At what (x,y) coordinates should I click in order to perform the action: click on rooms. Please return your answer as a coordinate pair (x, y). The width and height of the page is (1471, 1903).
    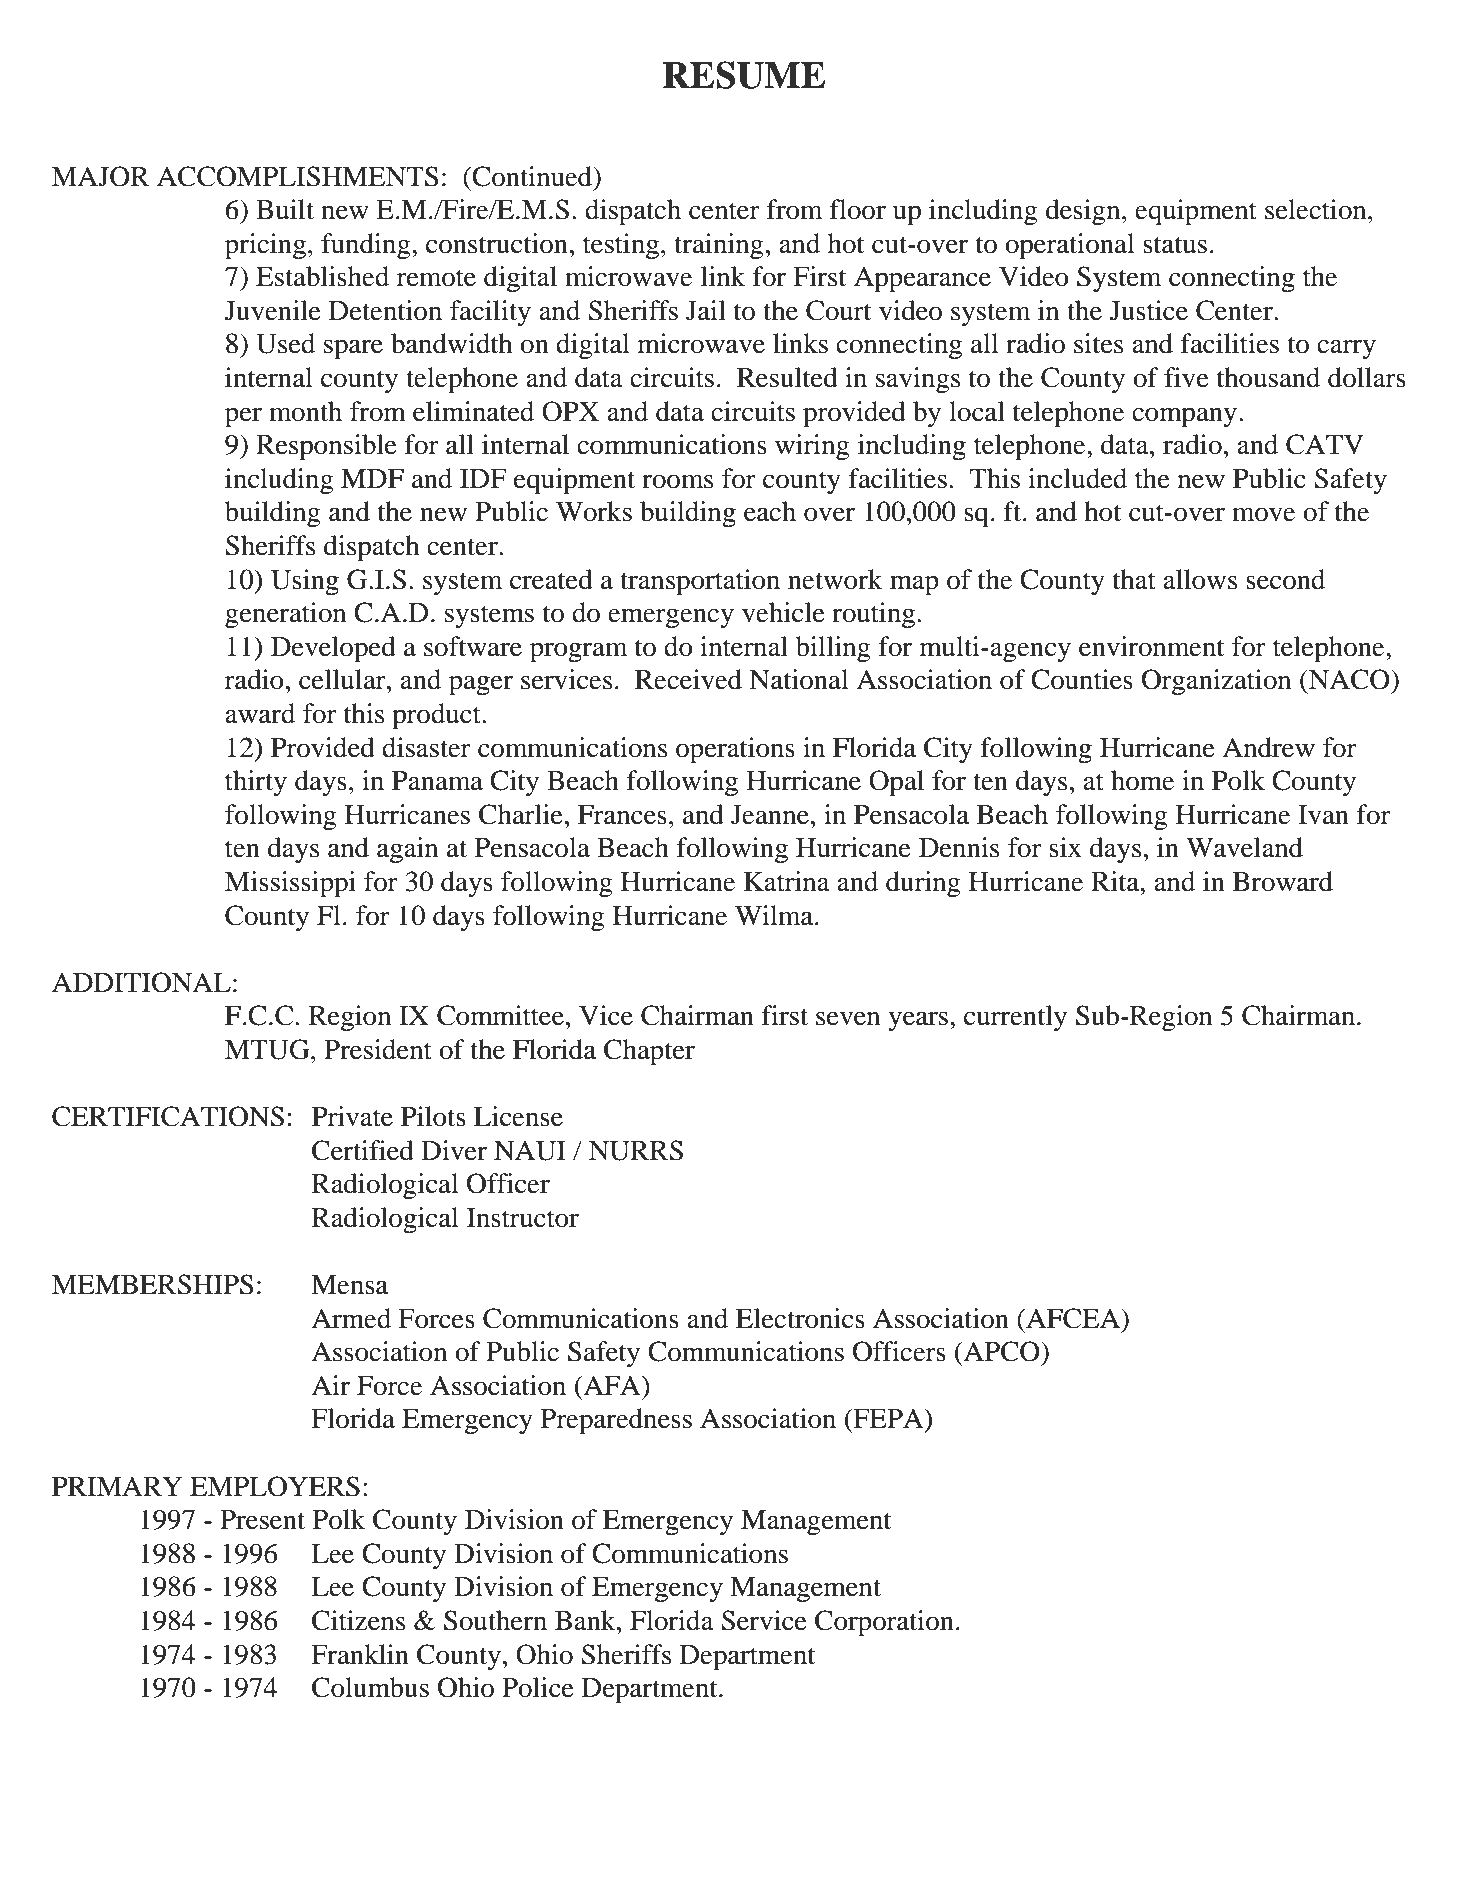
    Looking at the image, I should click on (677, 481).
